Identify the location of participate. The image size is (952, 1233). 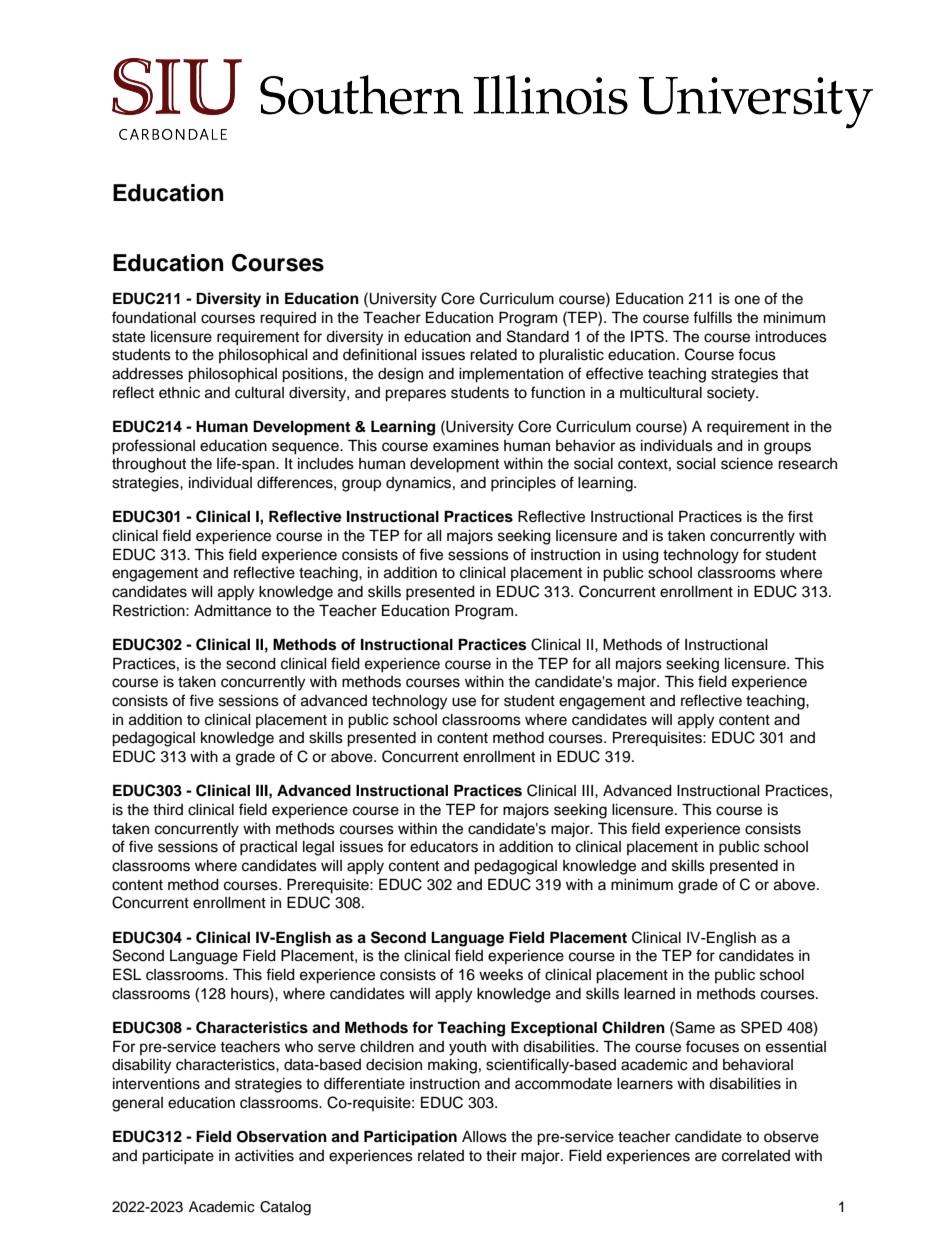
(178, 1157).
